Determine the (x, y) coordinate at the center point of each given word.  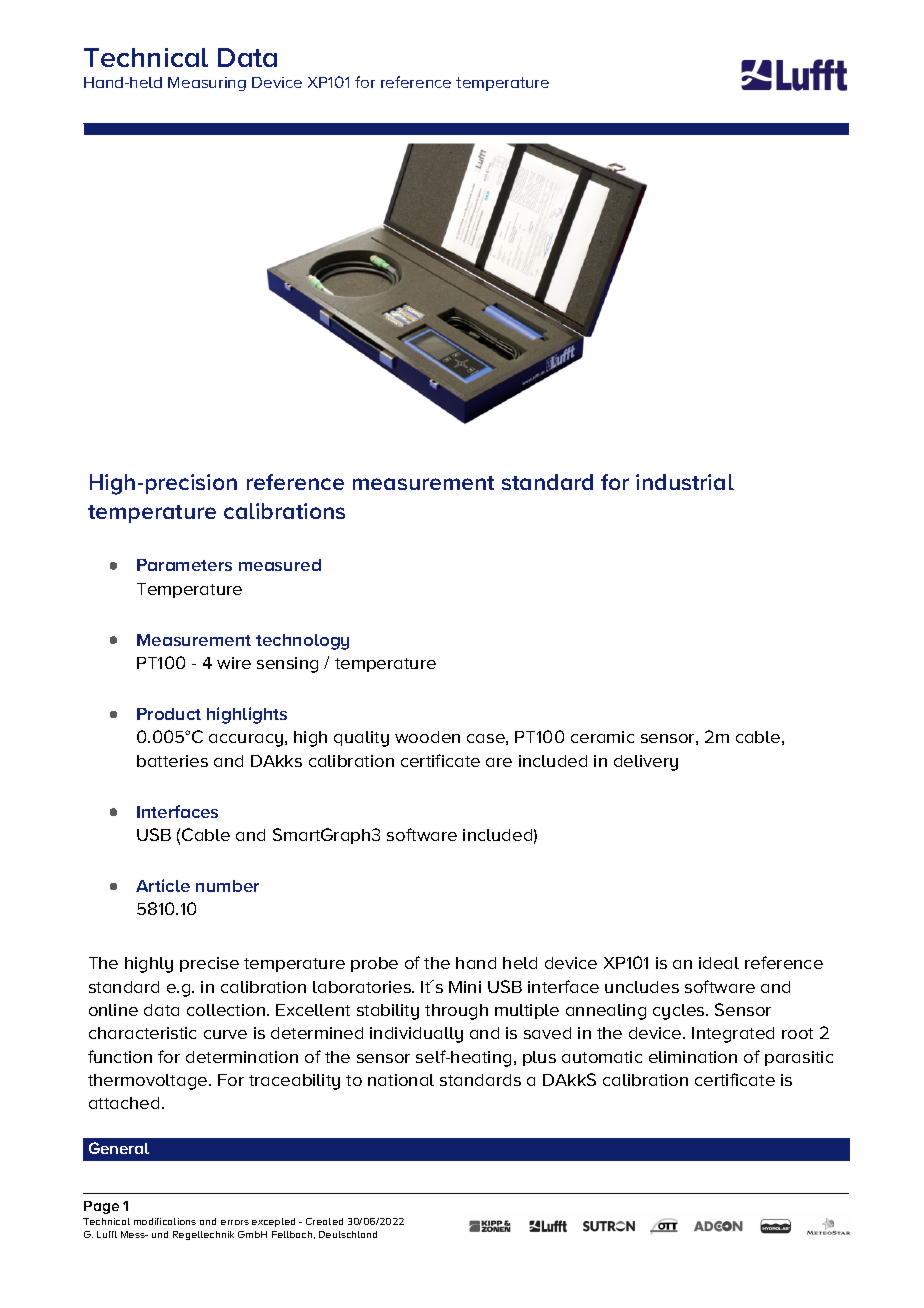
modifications (165, 1221)
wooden (427, 737)
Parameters (184, 565)
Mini (465, 987)
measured (280, 565)
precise (209, 964)
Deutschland (348, 1234)
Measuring (207, 84)
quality (361, 739)
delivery (646, 763)
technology (302, 642)
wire (234, 663)
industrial (685, 482)
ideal (719, 963)
